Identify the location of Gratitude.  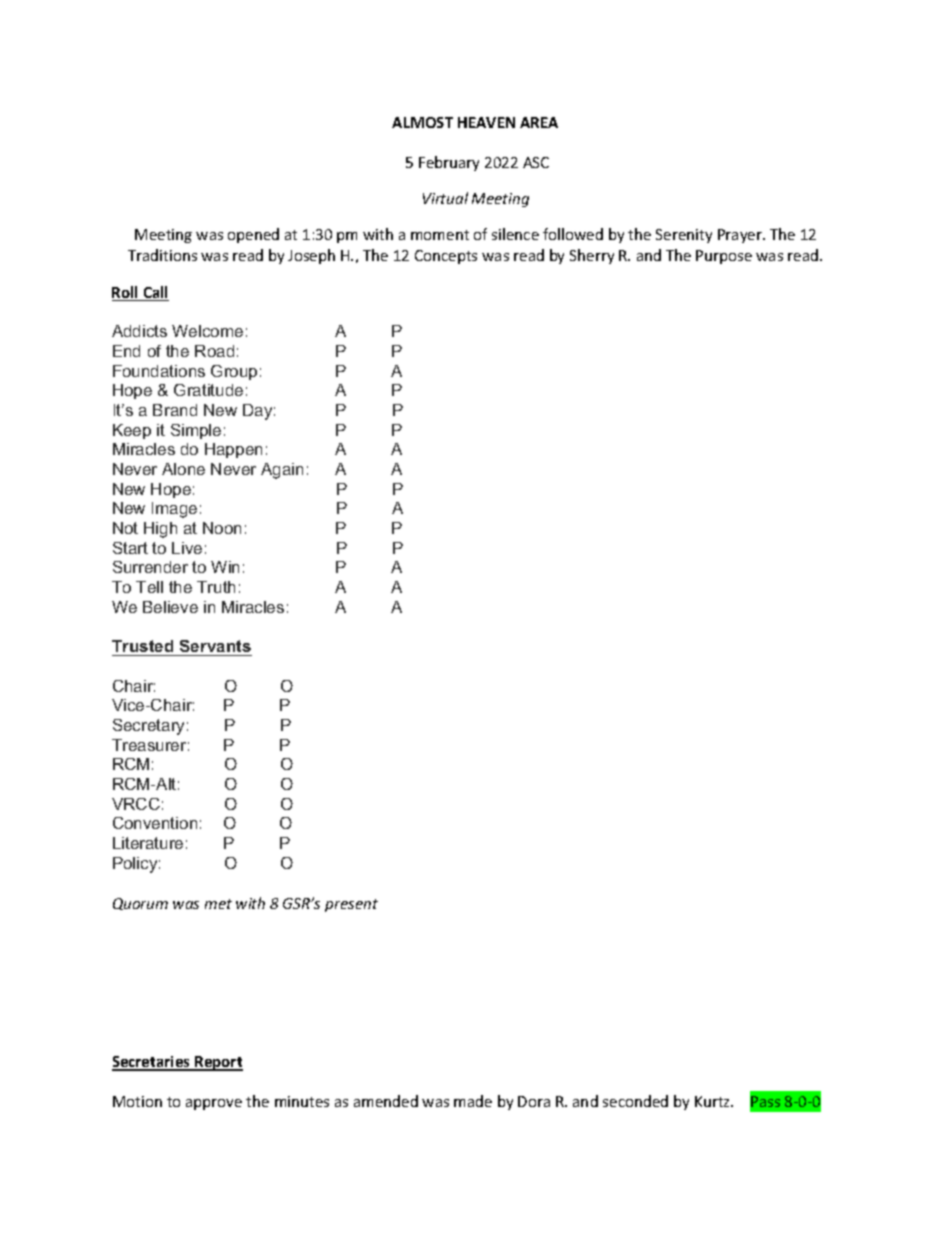
(208, 390).
